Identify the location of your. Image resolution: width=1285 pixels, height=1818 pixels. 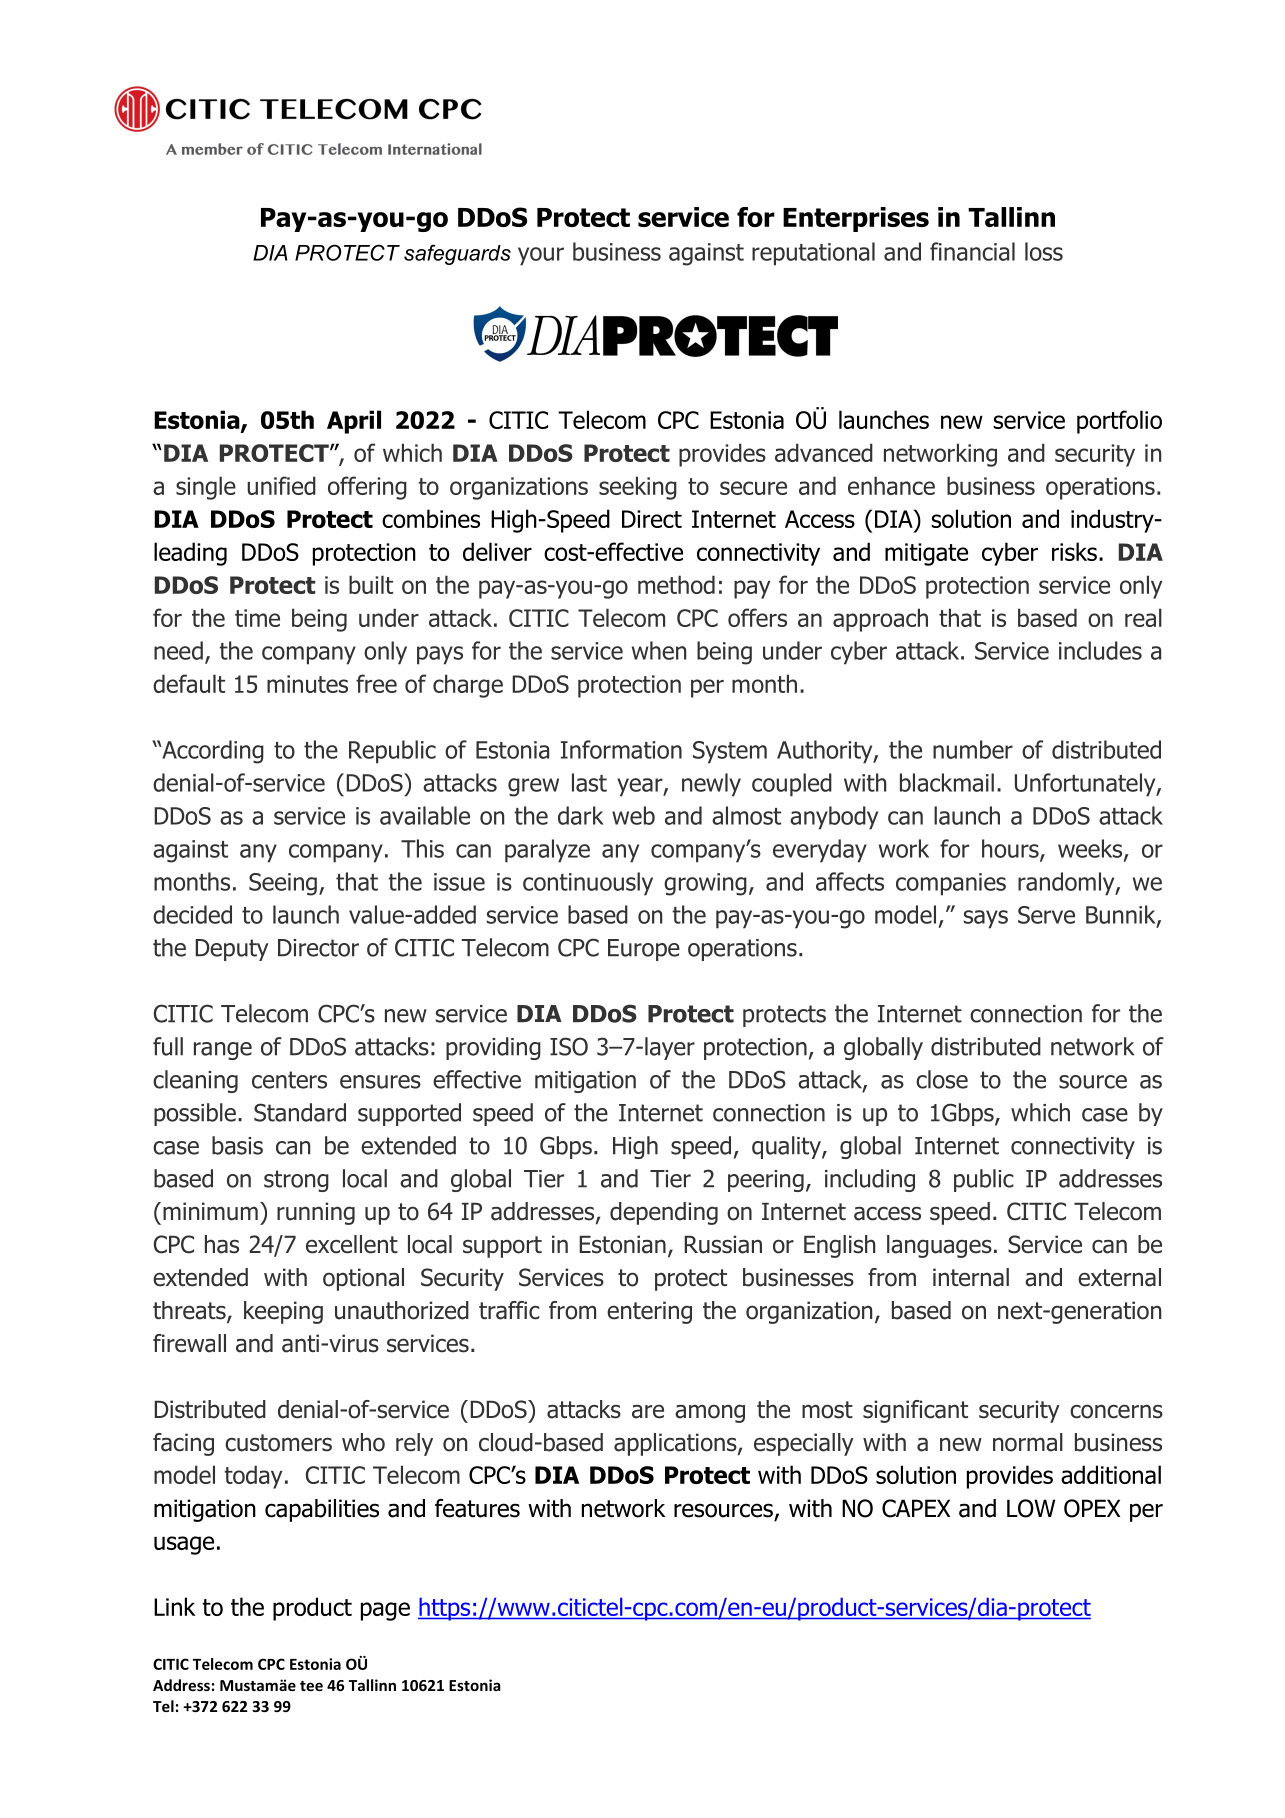
(541, 256).
